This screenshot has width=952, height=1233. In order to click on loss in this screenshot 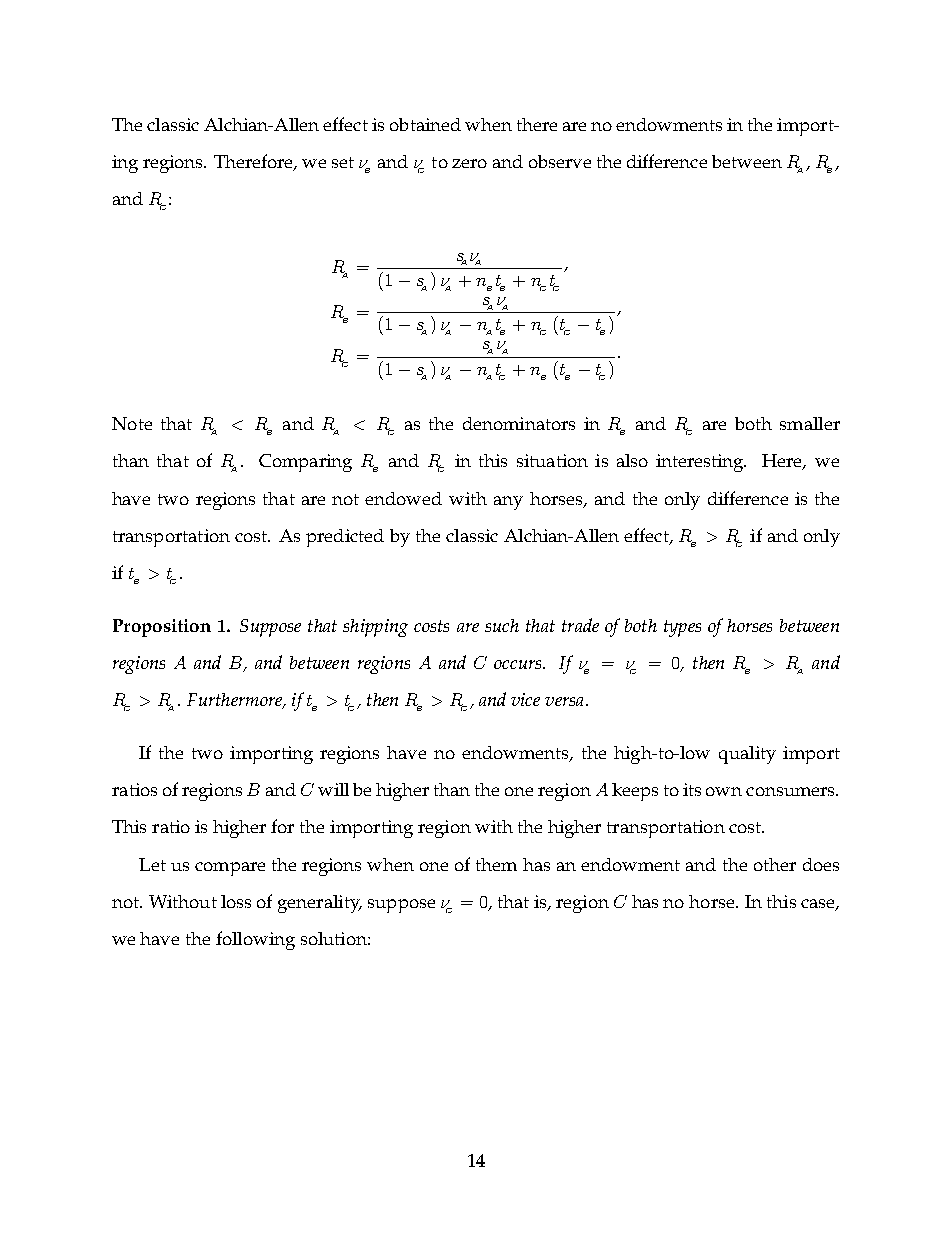, I will do `click(236, 901)`.
